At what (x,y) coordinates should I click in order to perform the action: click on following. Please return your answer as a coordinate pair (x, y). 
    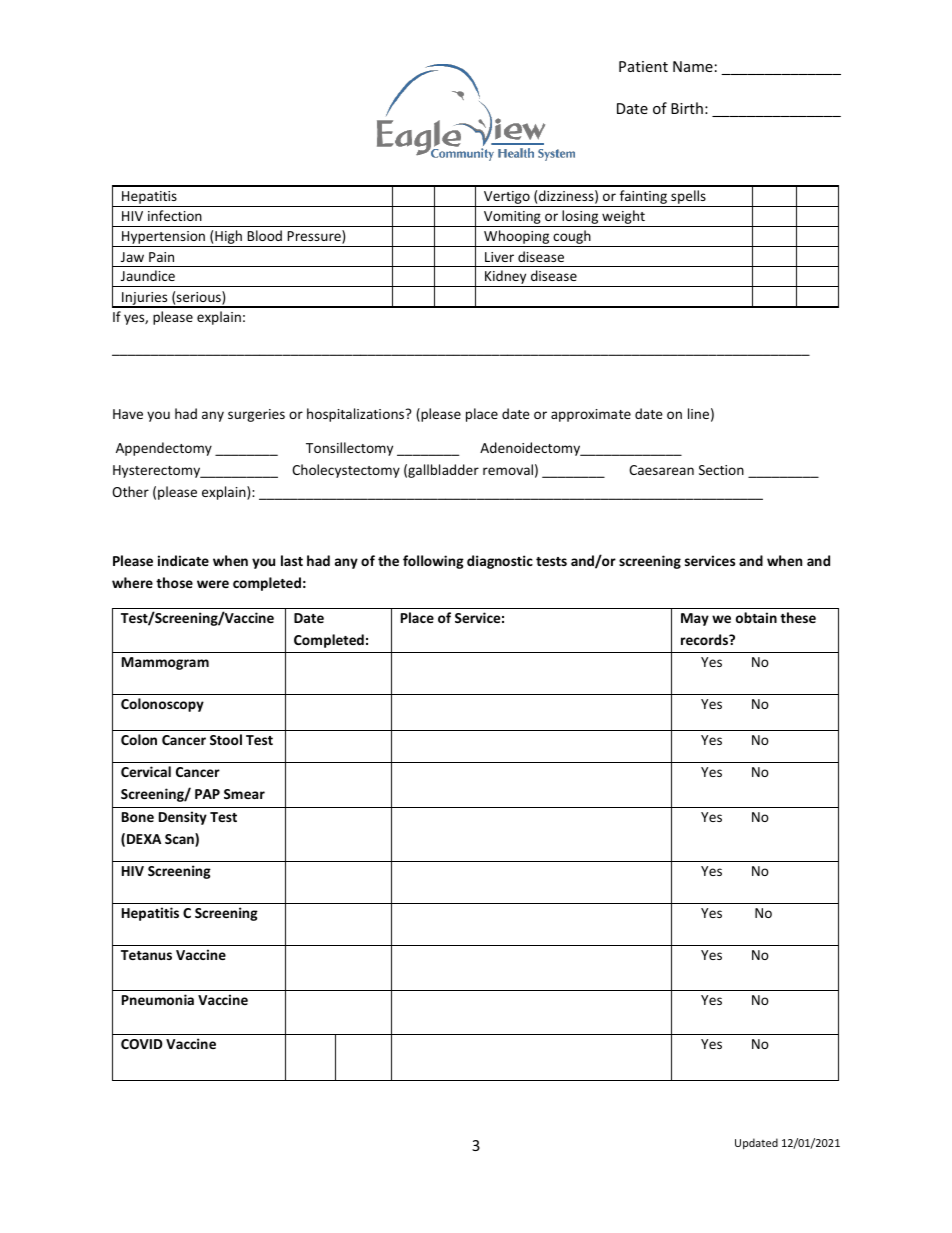
    Looking at the image, I should click on (433, 562).
